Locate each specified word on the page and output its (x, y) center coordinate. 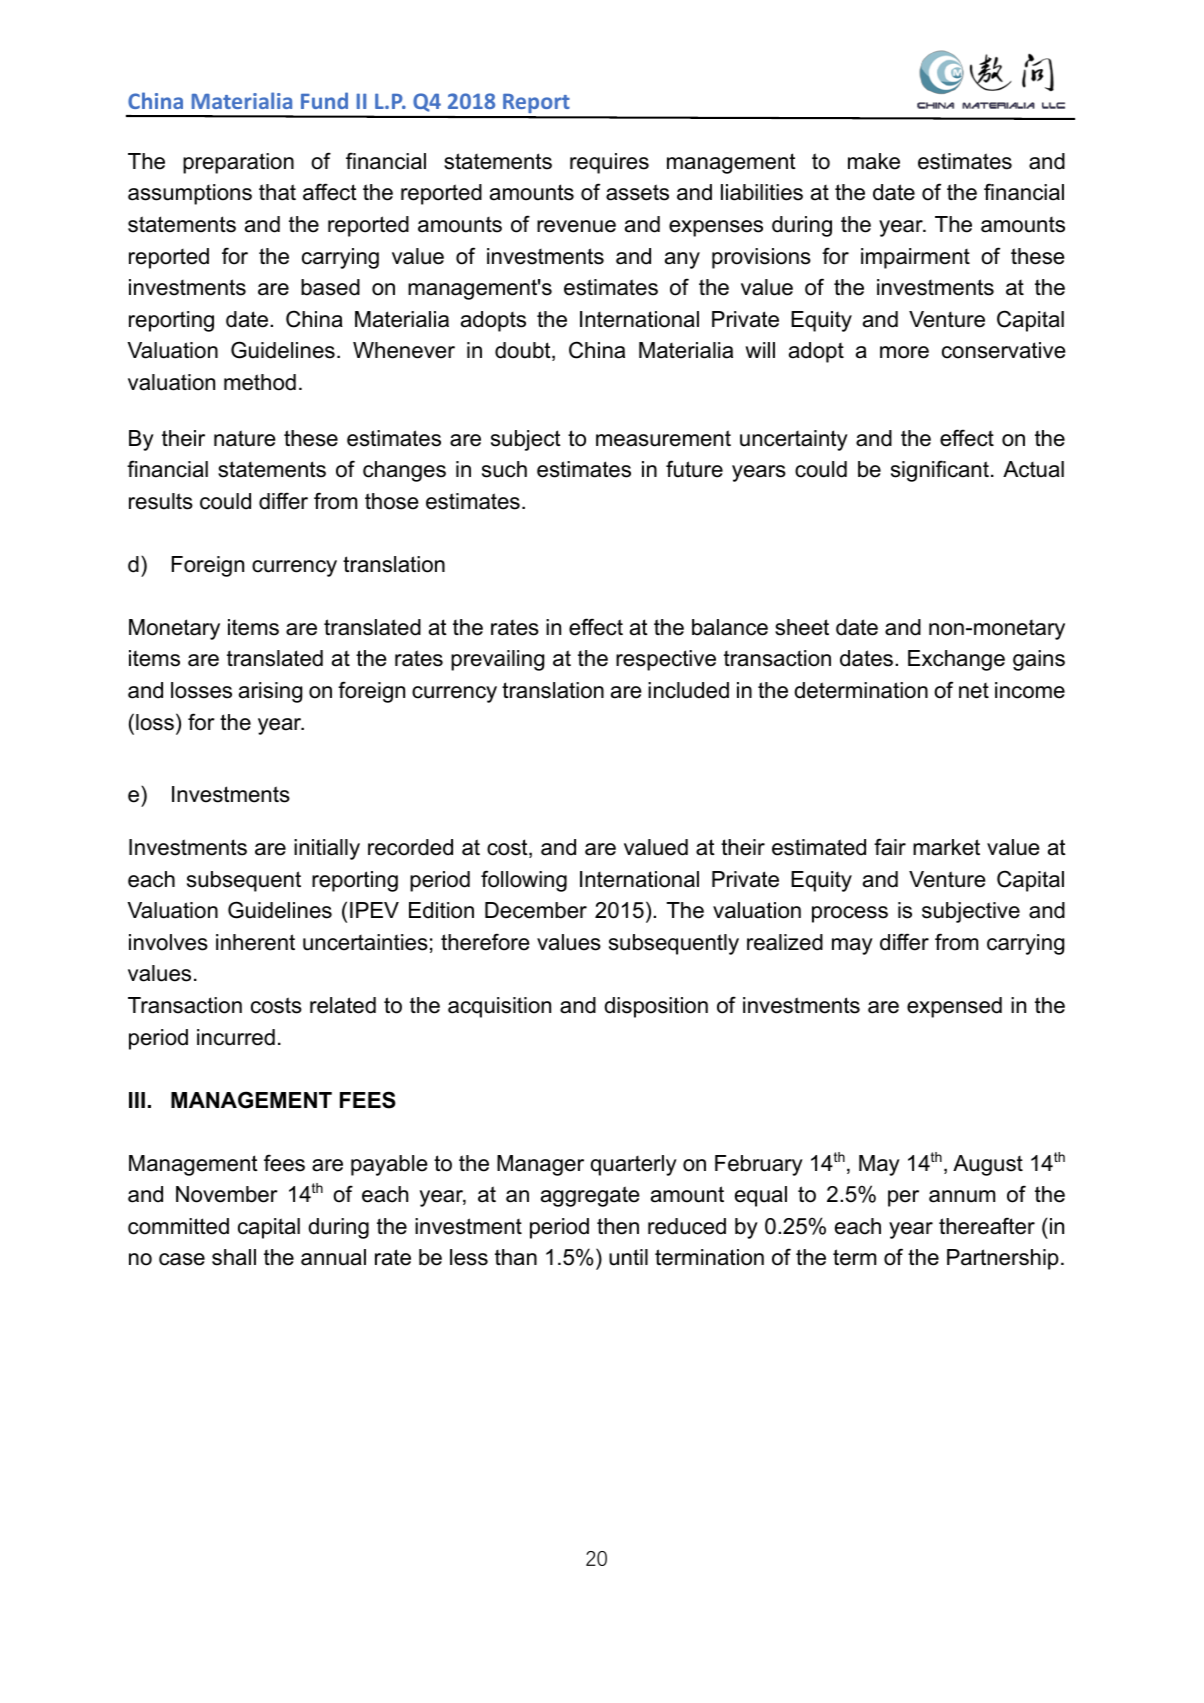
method (260, 382)
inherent (255, 942)
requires (609, 163)
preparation (238, 163)
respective (666, 660)
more (904, 352)
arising (270, 692)
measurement (663, 438)
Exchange (956, 660)
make (874, 161)
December (536, 910)
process (850, 914)
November (227, 1194)
